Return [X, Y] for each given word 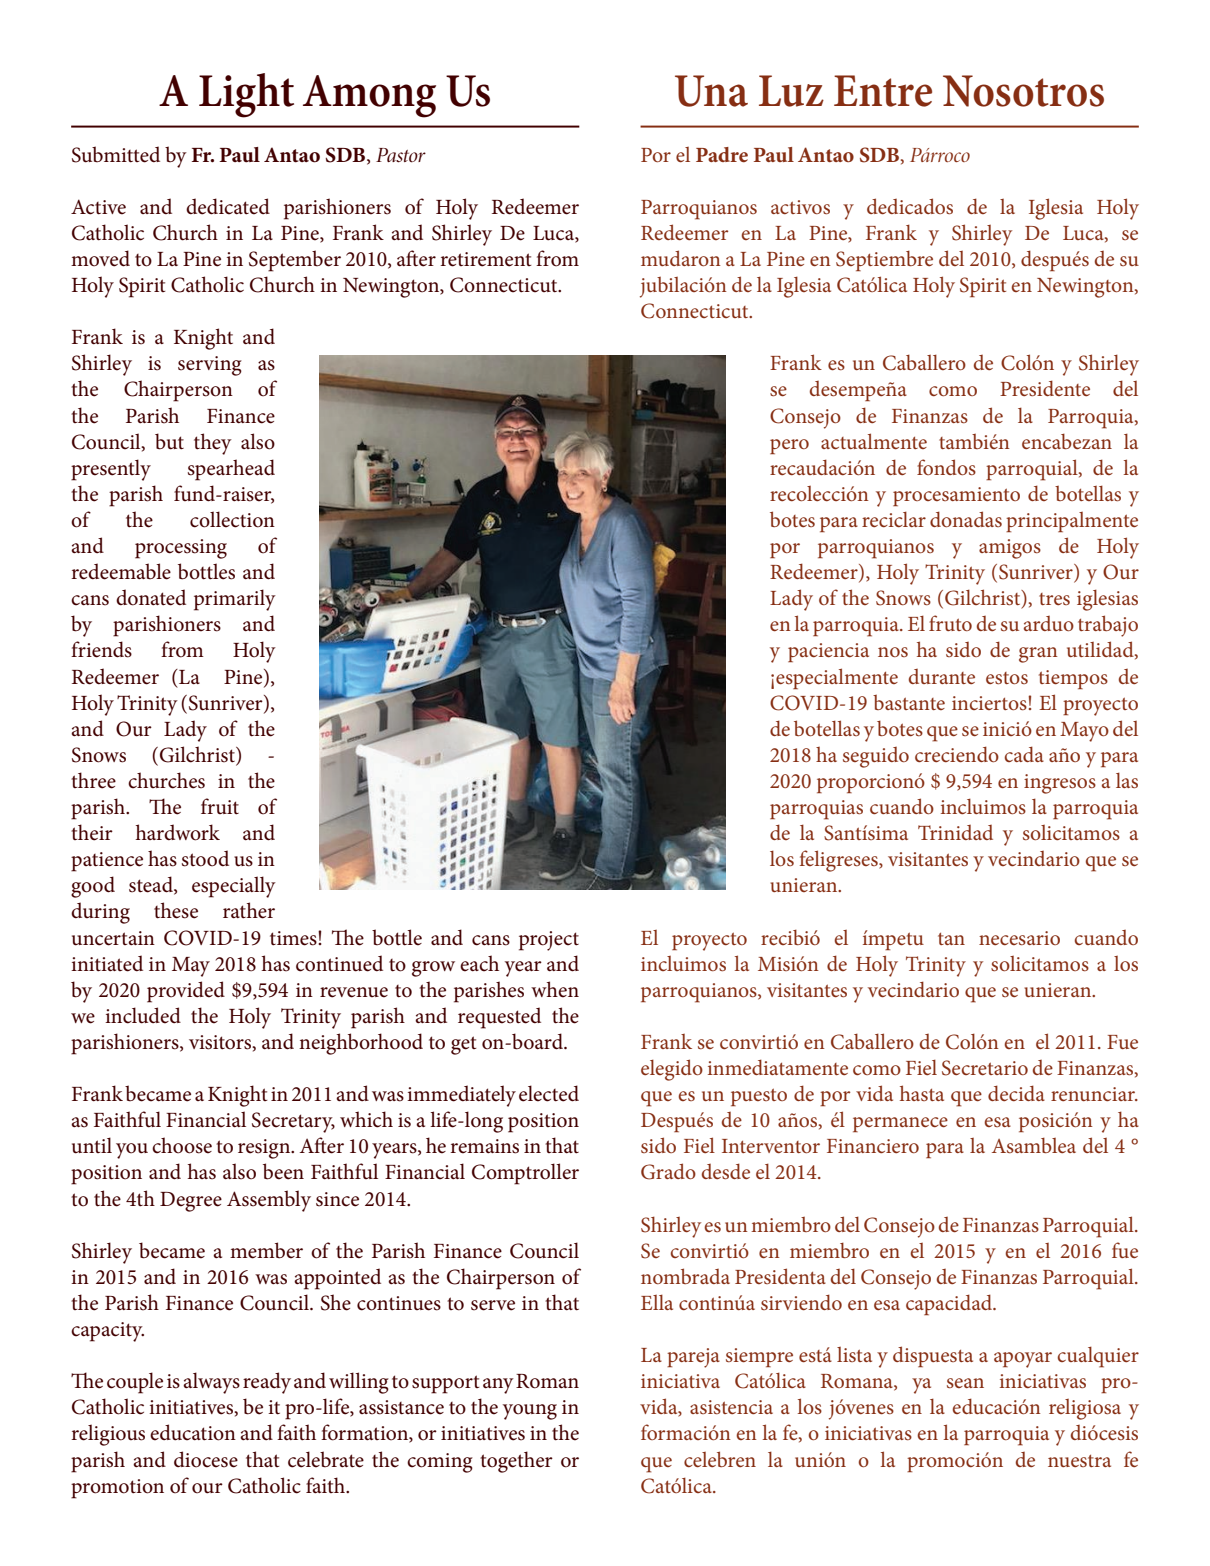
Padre [722, 154]
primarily [235, 600]
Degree [191, 1202]
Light [246, 95]
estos [1007, 678]
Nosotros [1023, 91]
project [549, 941]
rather [249, 910]
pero [789, 446]
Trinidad [955, 832]
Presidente [1045, 388]
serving [210, 366]
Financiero [873, 1146]
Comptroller [525, 1174]
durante [942, 676]
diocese [206, 1459]
